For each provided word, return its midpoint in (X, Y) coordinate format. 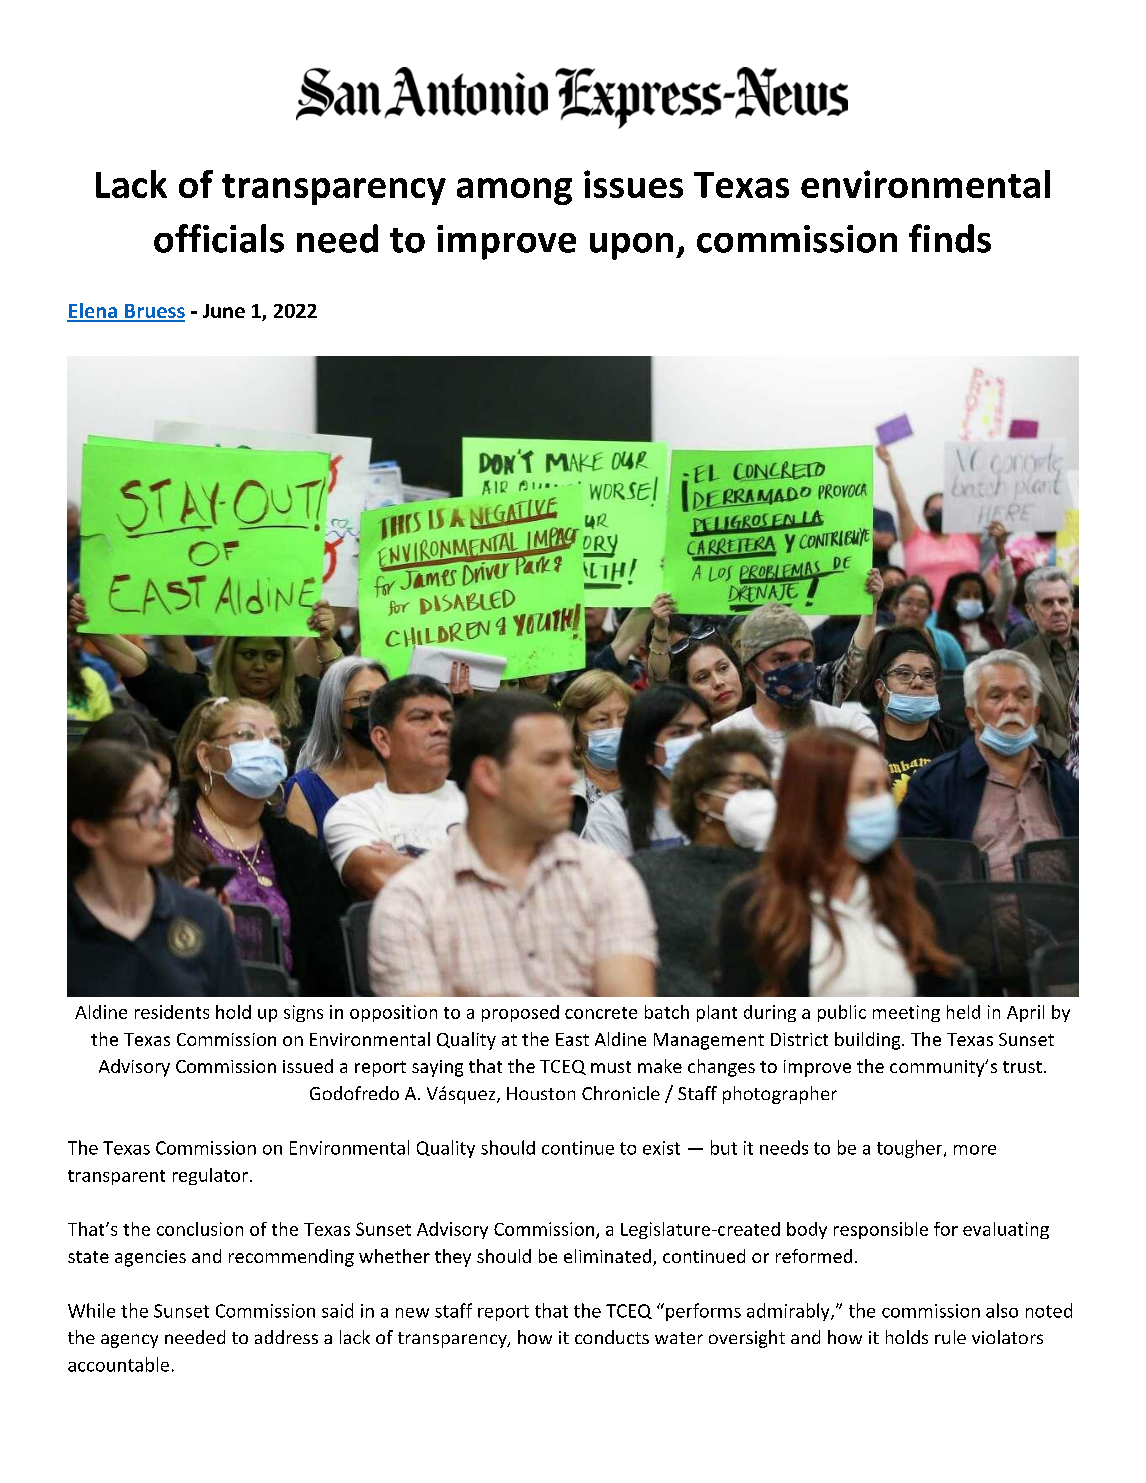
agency (129, 1341)
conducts (612, 1337)
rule (950, 1337)
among (514, 191)
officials (219, 238)
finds (950, 238)
